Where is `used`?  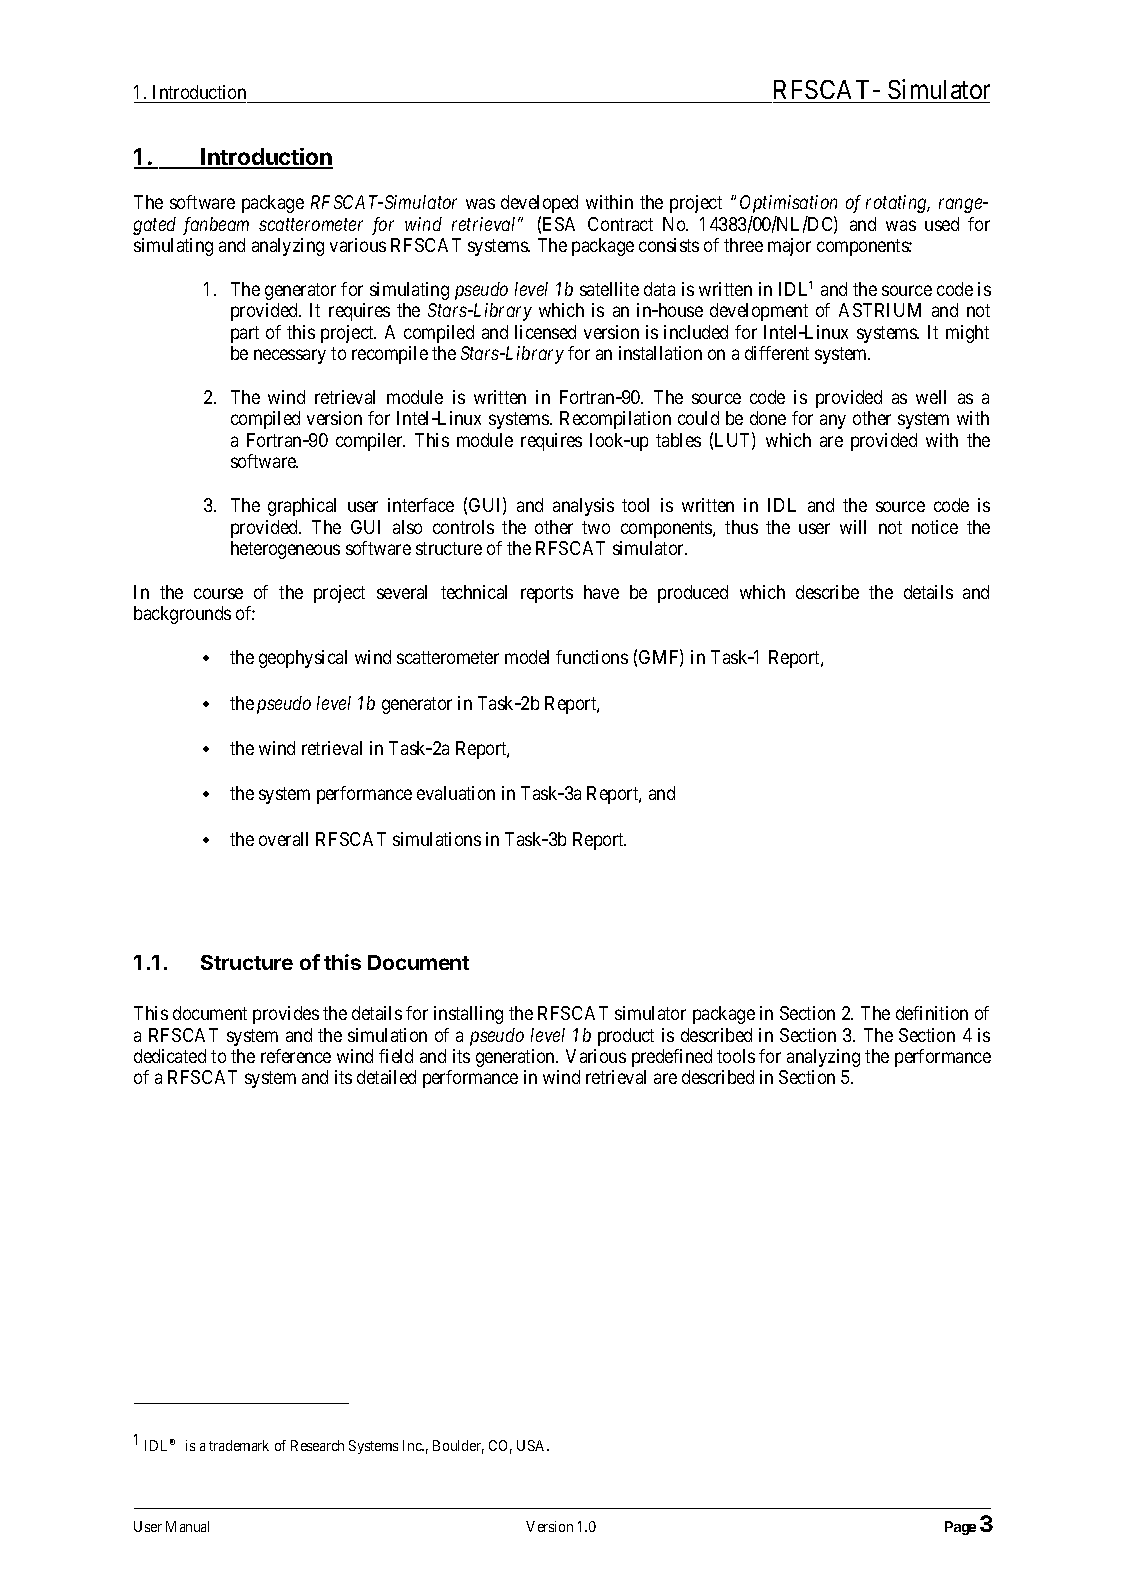
used is located at coordinates (942, 224).
